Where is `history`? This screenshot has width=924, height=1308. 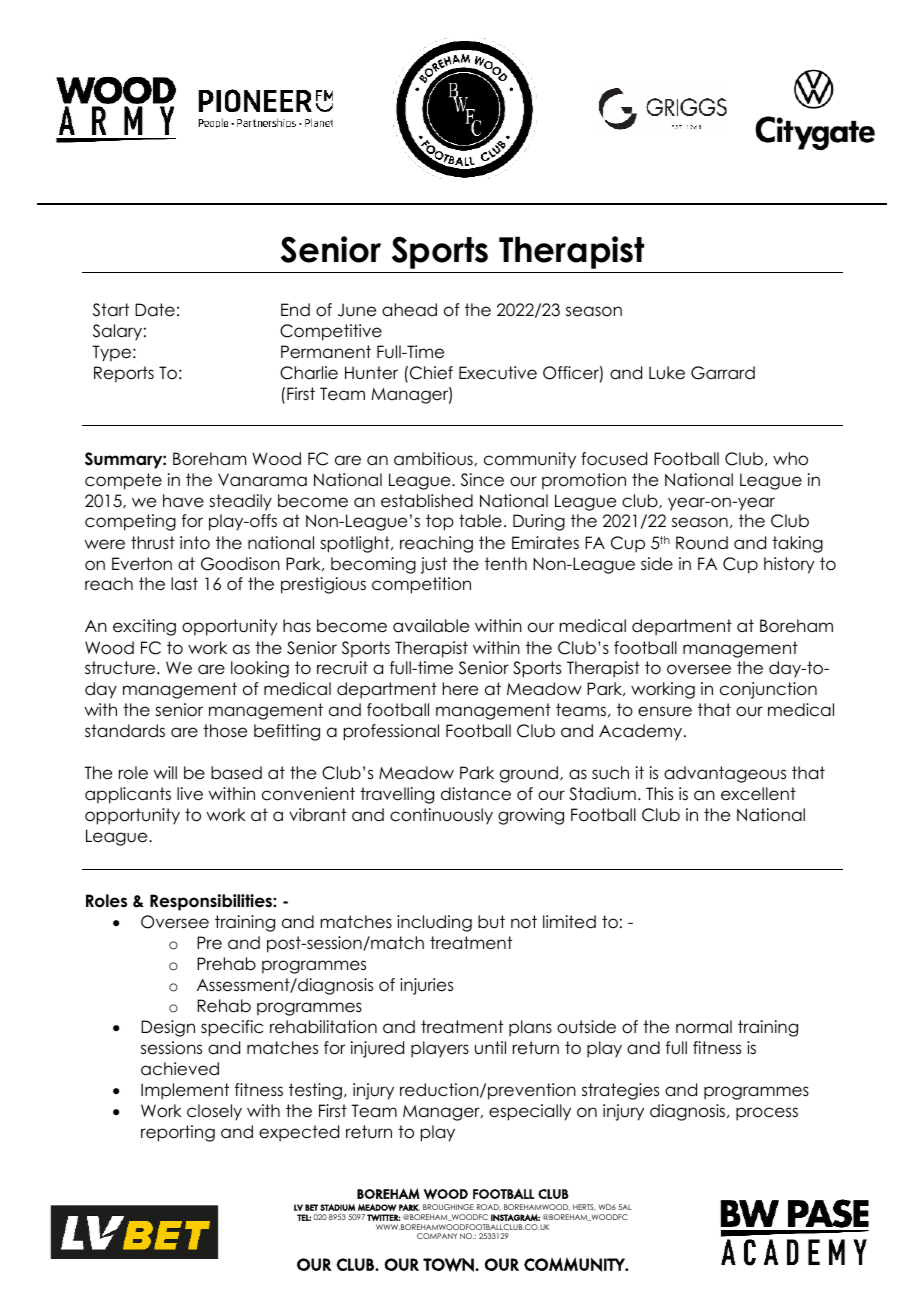 history is located at coordinates (789, 565).
